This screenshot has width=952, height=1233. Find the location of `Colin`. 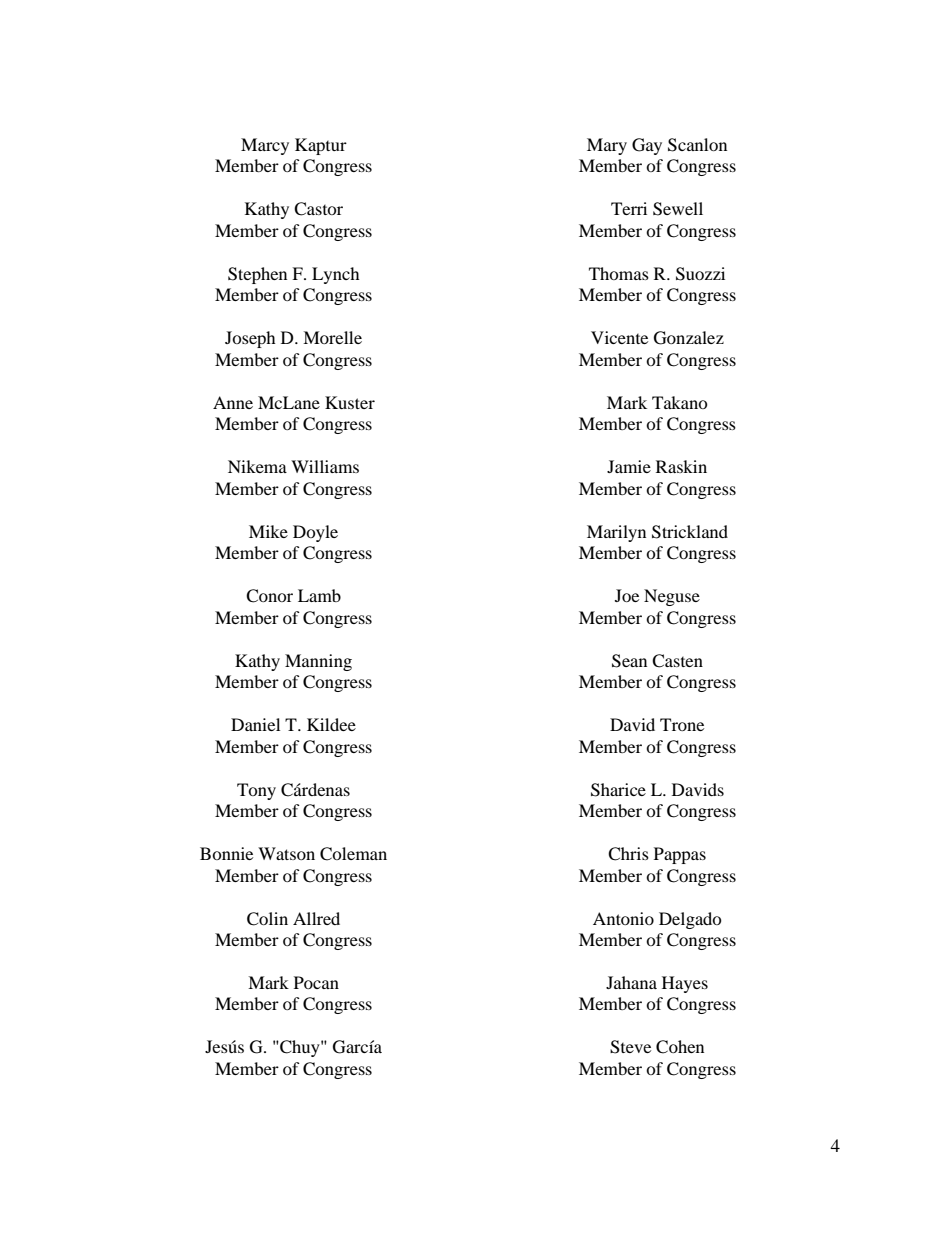

Colin is located at coordinates (267, 919).
